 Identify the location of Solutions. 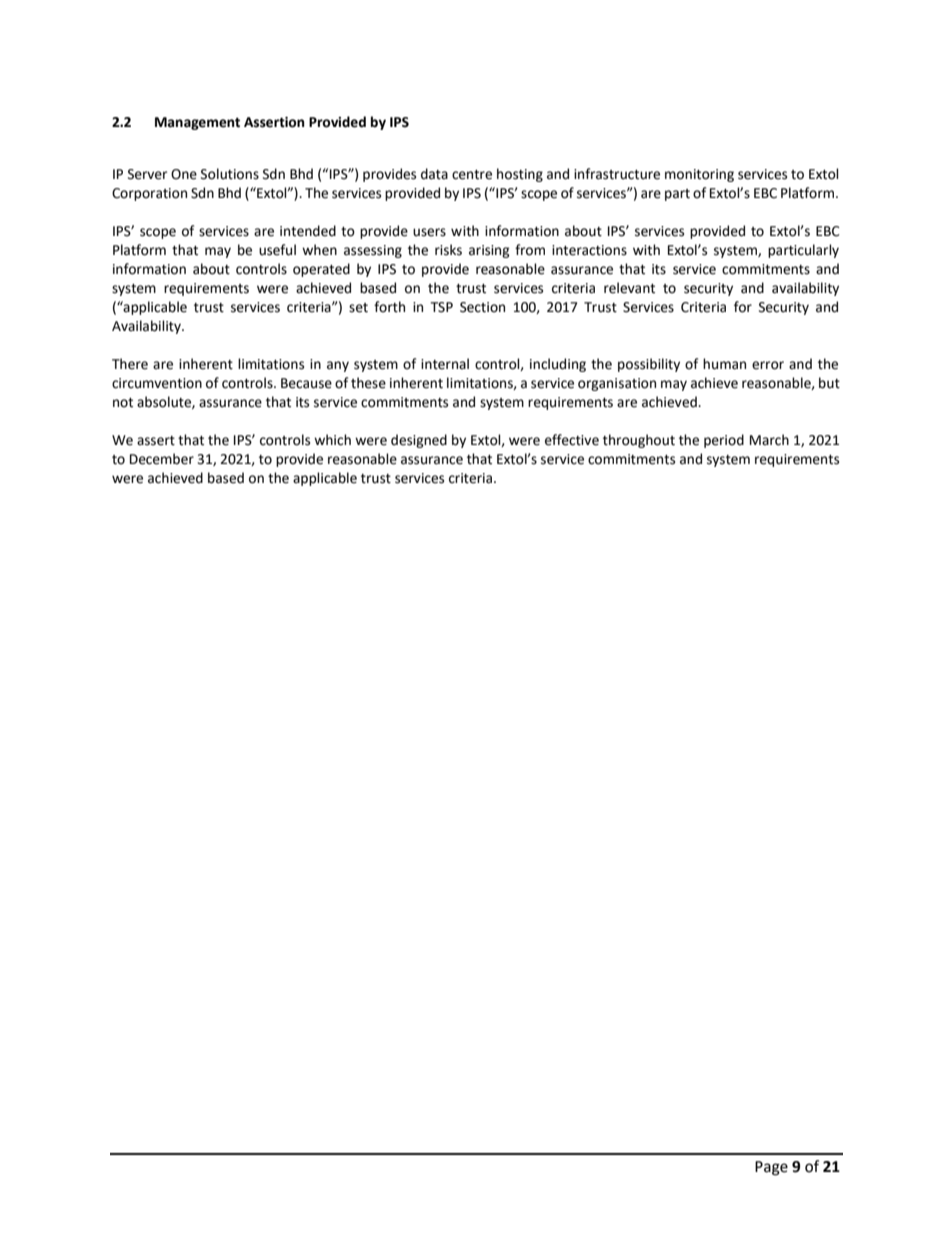
(230, 174).
